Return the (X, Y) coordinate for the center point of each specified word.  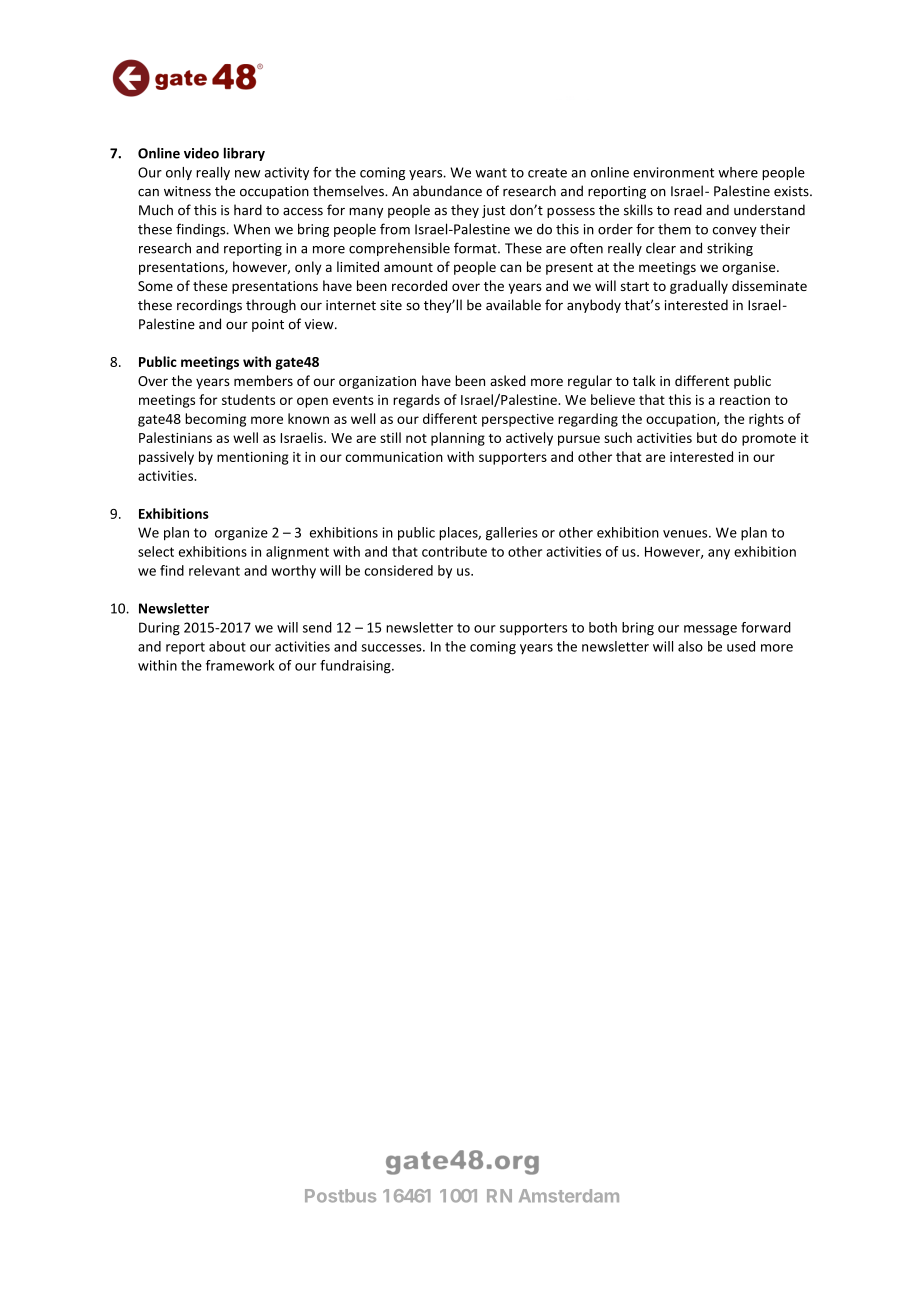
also (690, 646)
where (738, 172)
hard (248, 210)
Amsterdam (569, 1196)
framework (240, 665)
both (603, 627)
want (491, 173)
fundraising (356, 667)
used (741, 646)
